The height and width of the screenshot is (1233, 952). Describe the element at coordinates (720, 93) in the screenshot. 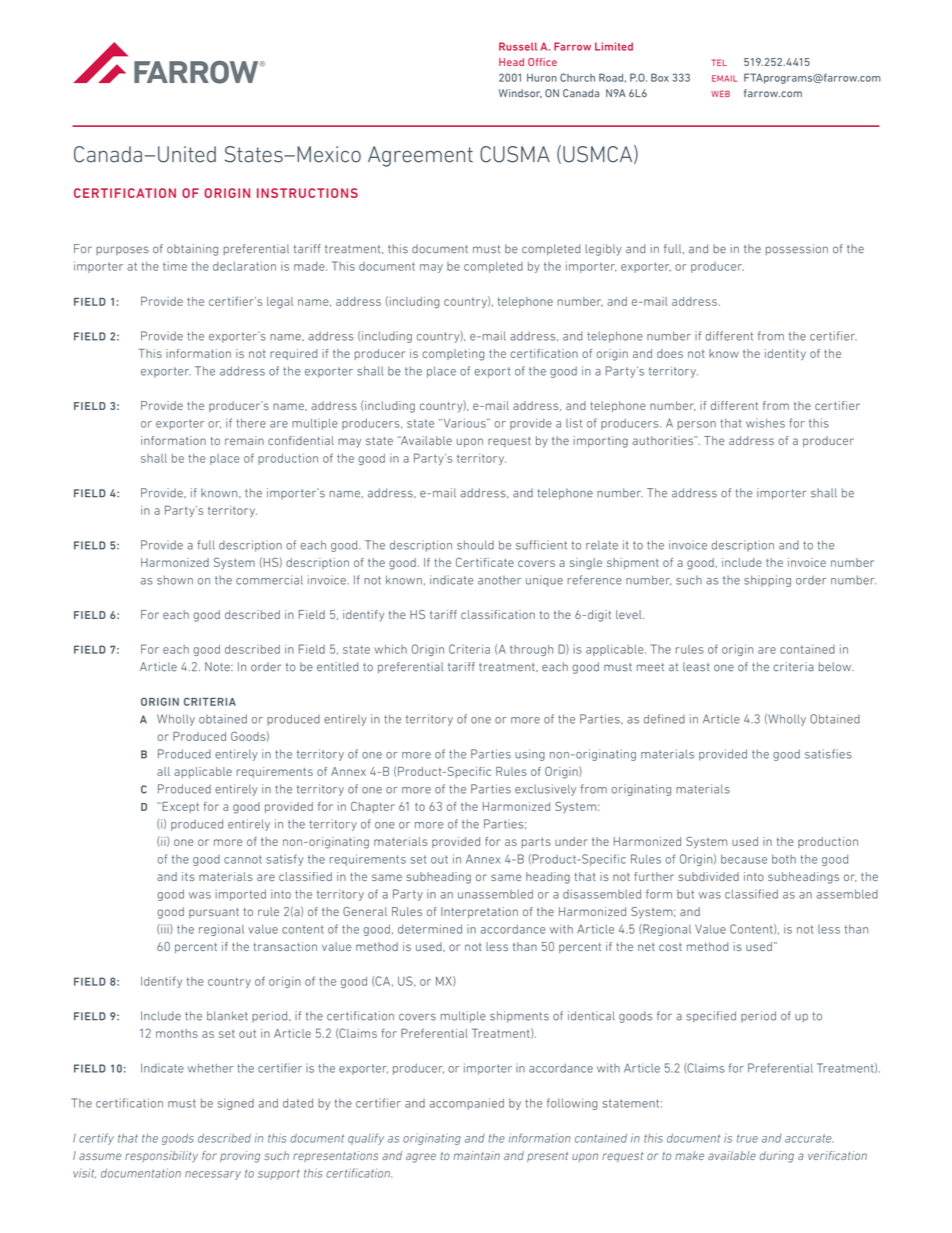

I see `WEB` at that location.
